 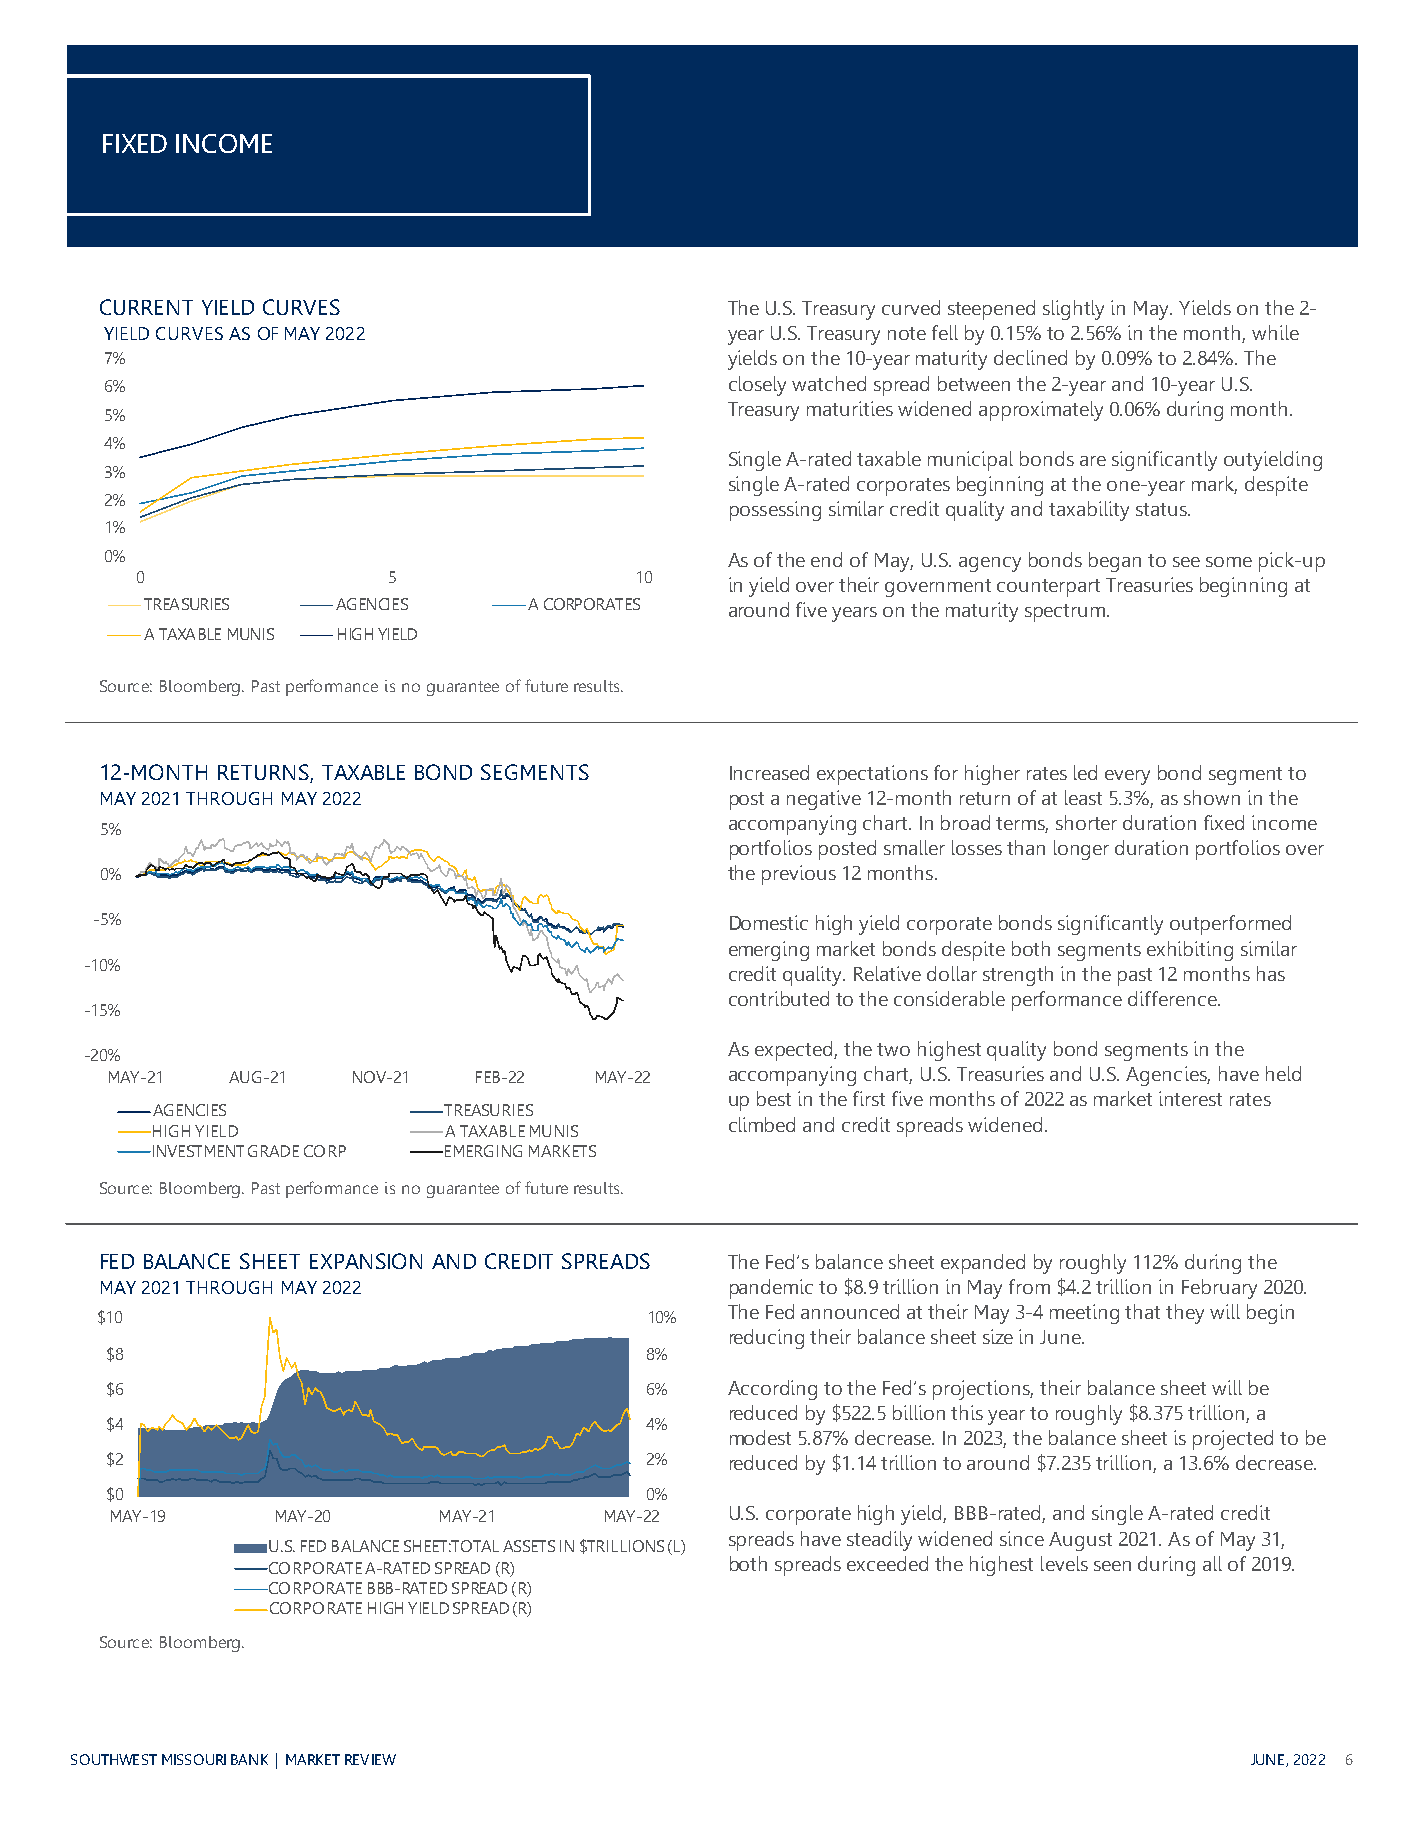 What do you see at coordinates (146, 307) in the screenshot?
I see `CURRENT` at bounding box center [146, 307].
